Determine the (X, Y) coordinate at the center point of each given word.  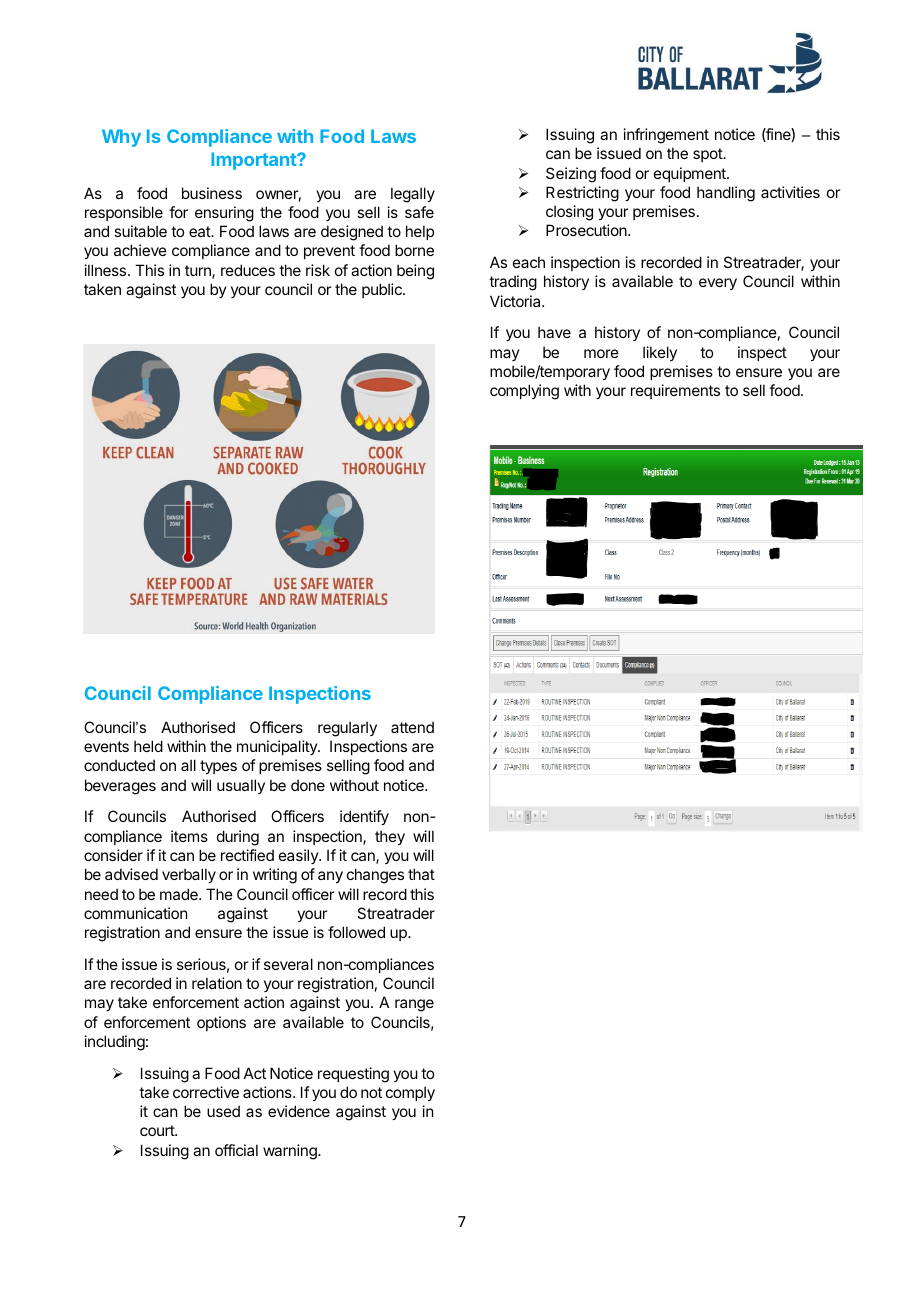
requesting (353, 1075)
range (414, 1005)
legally (413, 195)
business (212, 193)
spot (708, 155)
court (158, 1130)
